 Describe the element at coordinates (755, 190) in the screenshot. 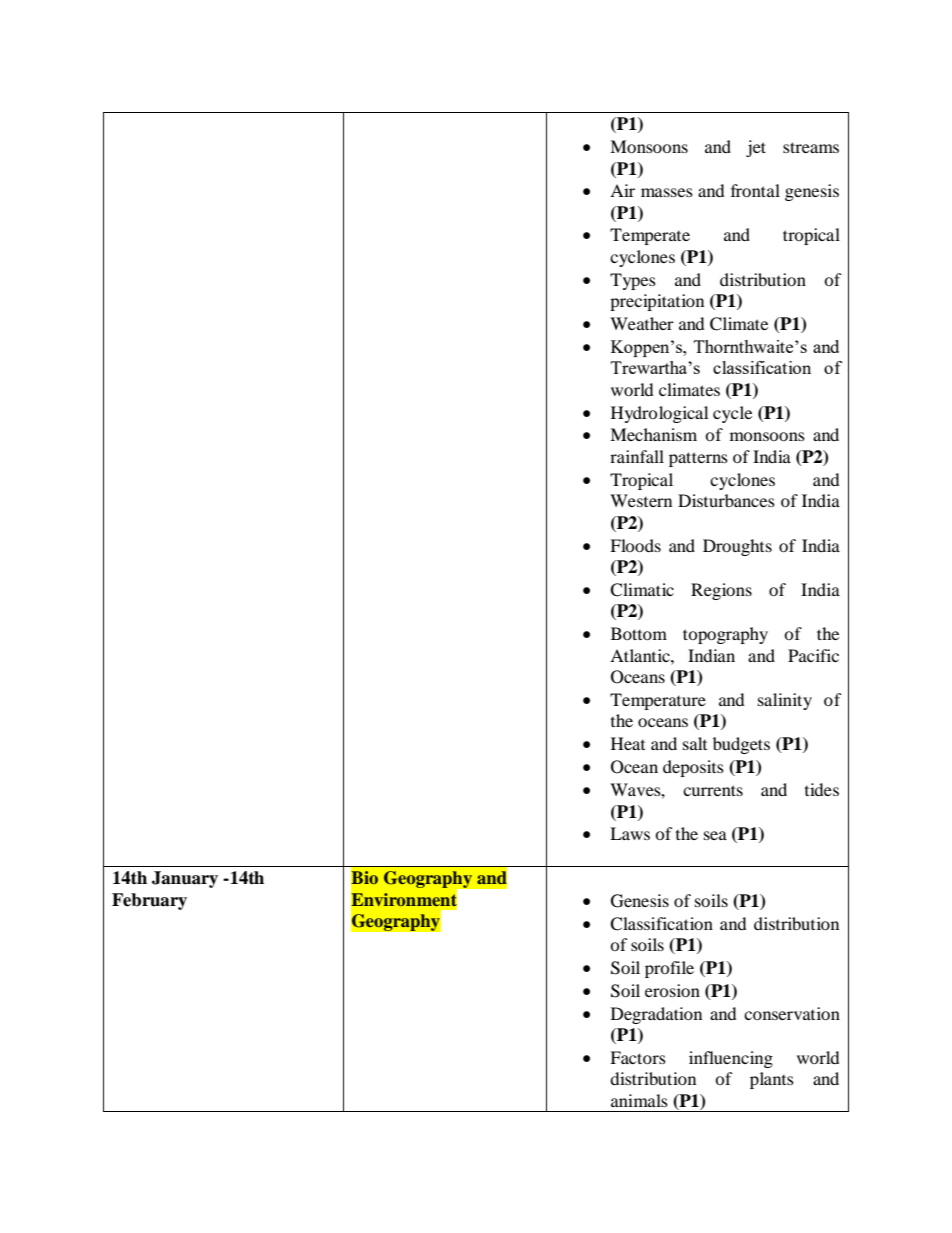

I see `frontal` at that location.
